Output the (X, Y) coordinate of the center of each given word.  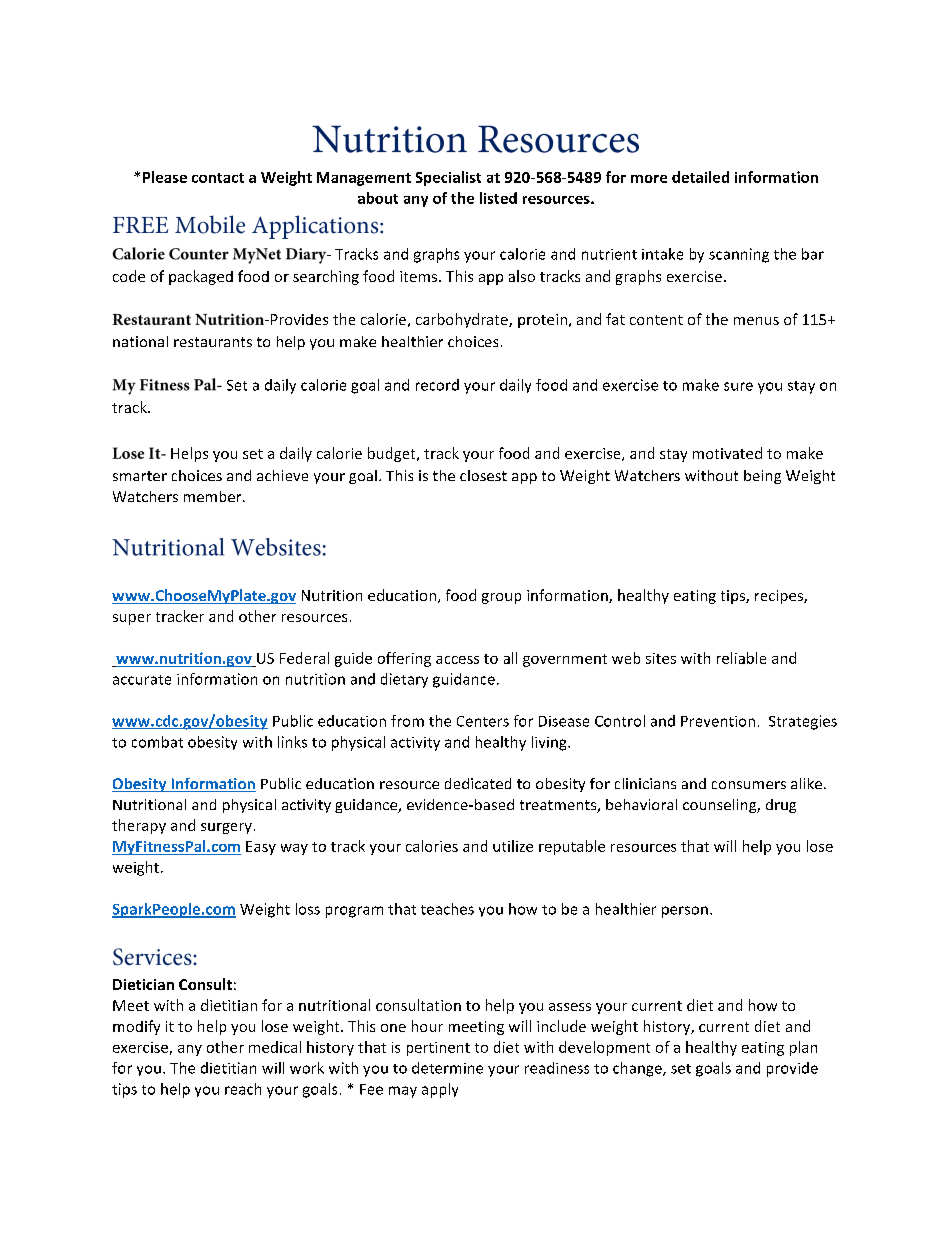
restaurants (213, 342)
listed (498, 198)
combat (157, 742)
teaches (447, 909)
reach (243, 1089)
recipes (780, 597)
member (214, 496)
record (437, 385)
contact (218, 178)
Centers (483, 721)
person (685, 912)
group (501, 598)
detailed (700, 177)
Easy (261, 848)
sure (738, 386)
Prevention (718, 721)
